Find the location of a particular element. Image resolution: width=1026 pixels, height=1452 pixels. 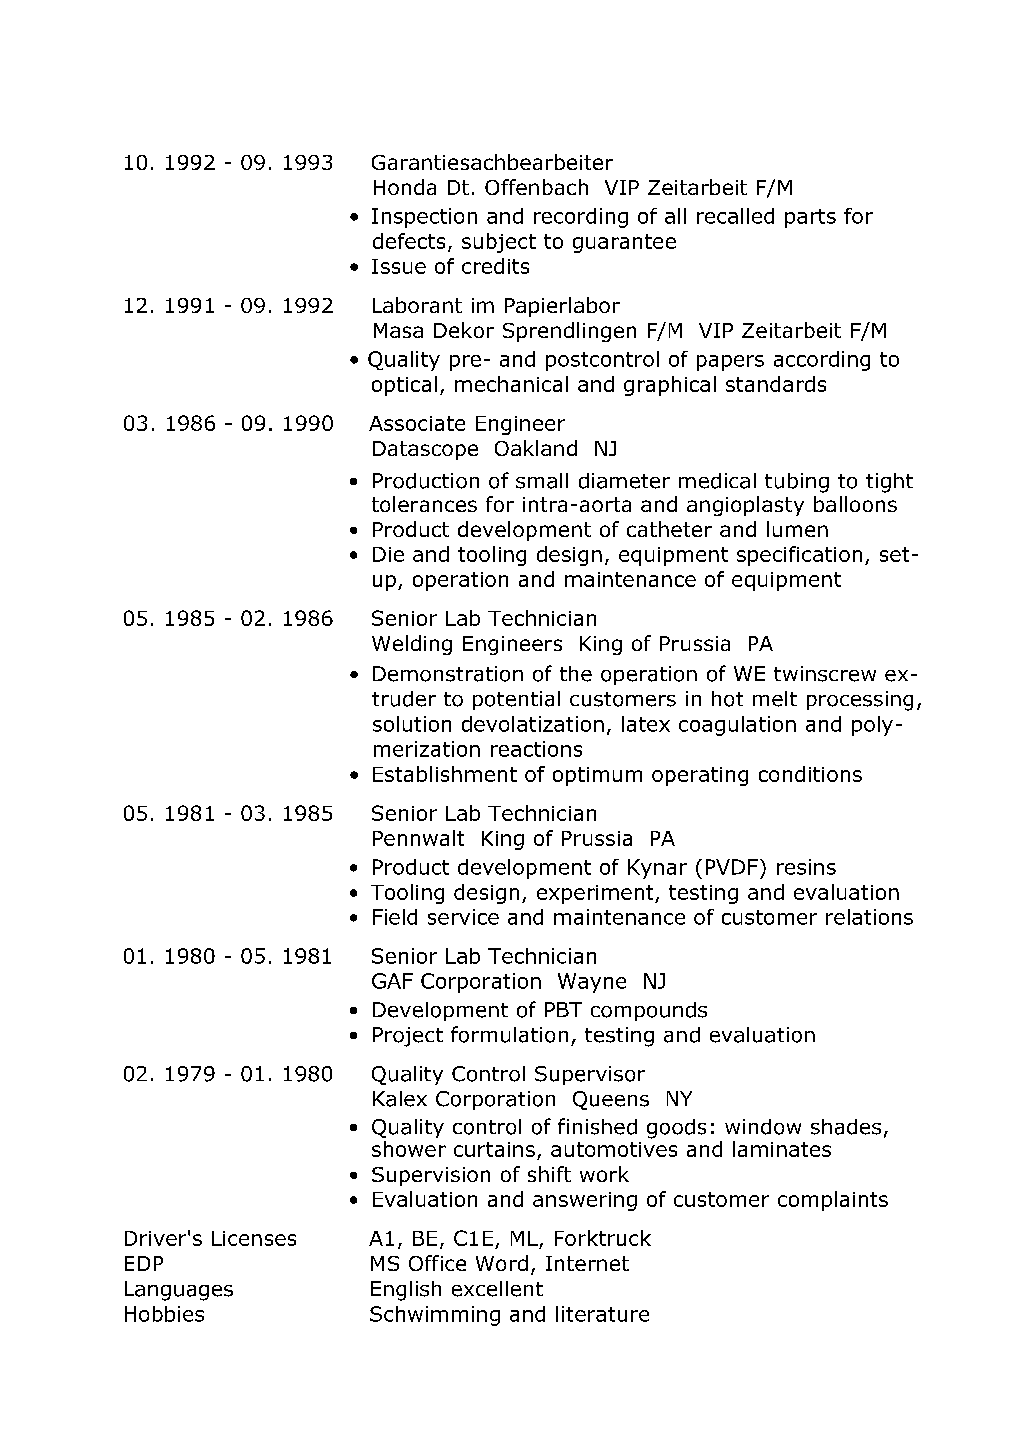

parts is located at coordinates (810, 218).
